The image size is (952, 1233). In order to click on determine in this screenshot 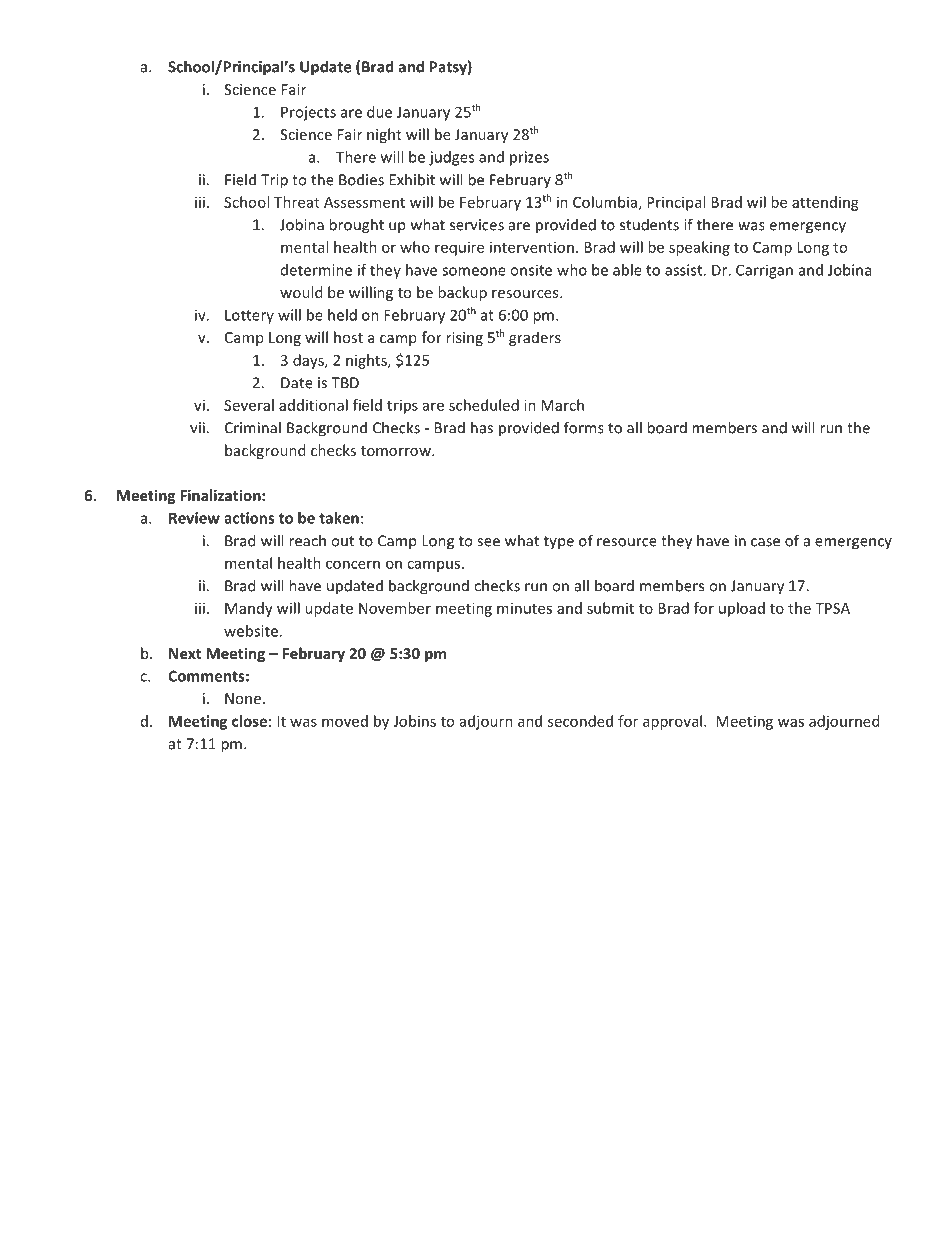, I will do `click(316, 270)`.
